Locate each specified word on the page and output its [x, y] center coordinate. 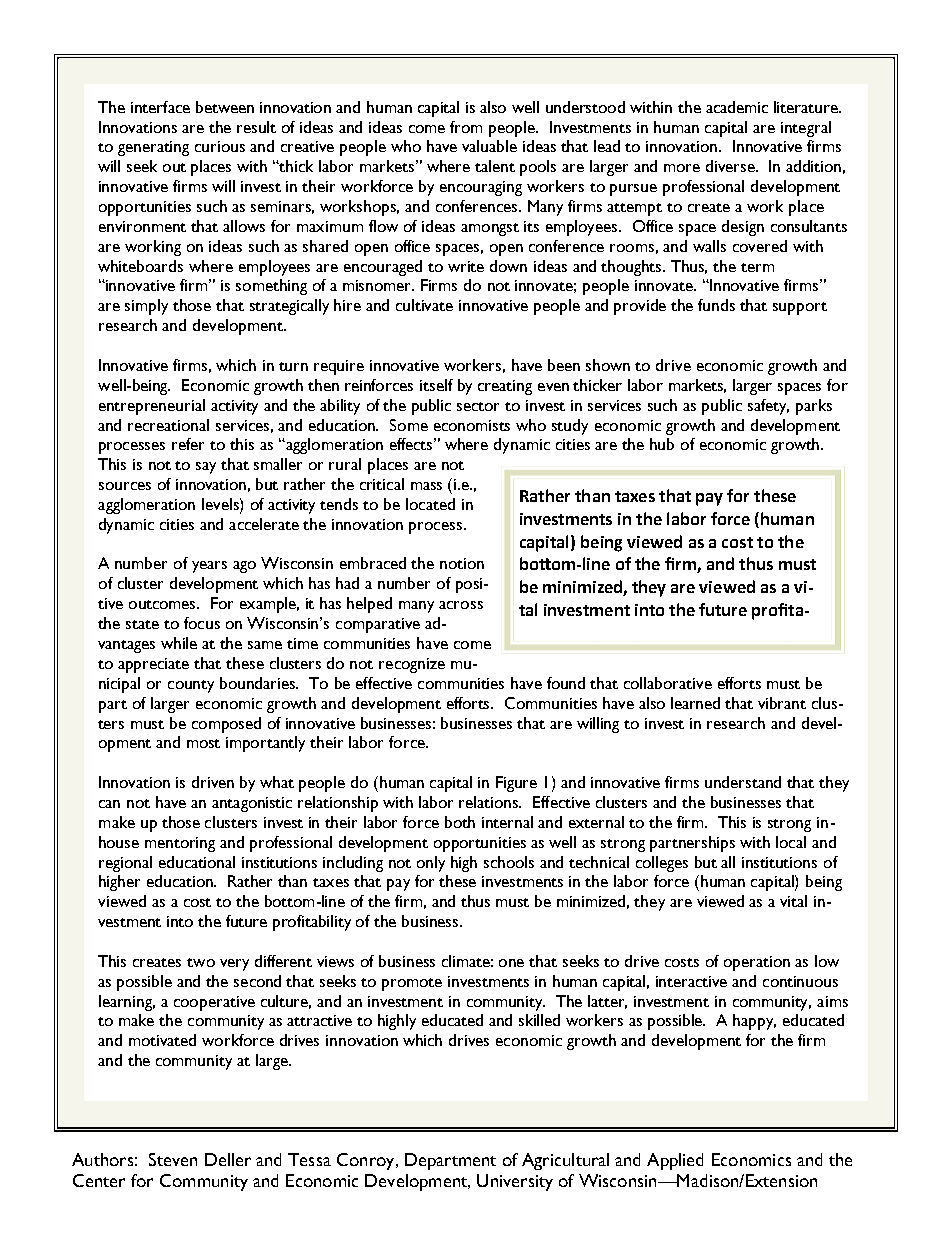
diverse [732, 166]
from [466, 127]
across [461, 605]
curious [220, 146]
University [515, 1182]
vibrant [782, 703]
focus [202, 623]
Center [99, 1180]
